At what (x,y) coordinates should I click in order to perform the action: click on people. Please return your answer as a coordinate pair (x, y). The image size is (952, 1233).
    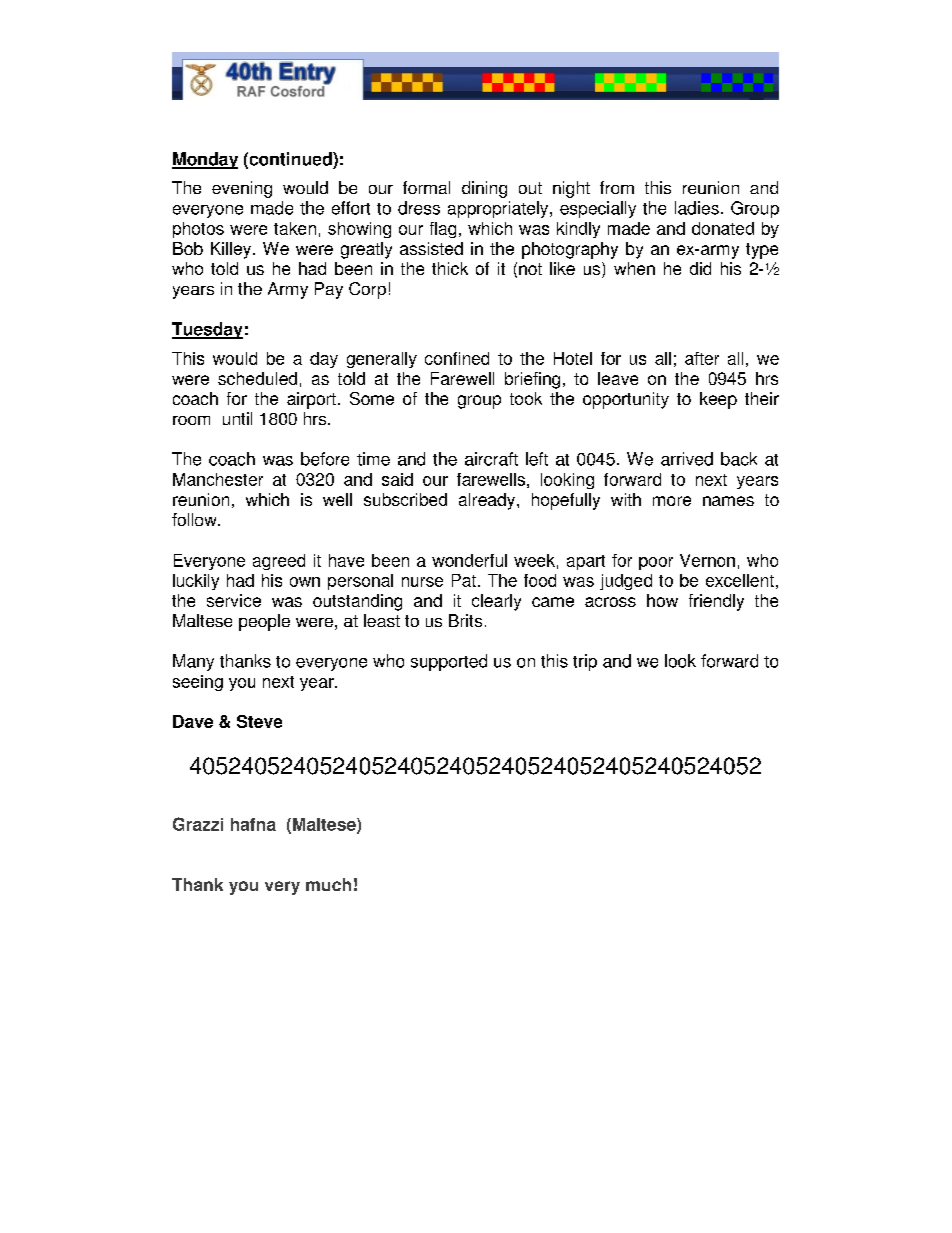
    Looking at the image, I should click on (264, 622).
